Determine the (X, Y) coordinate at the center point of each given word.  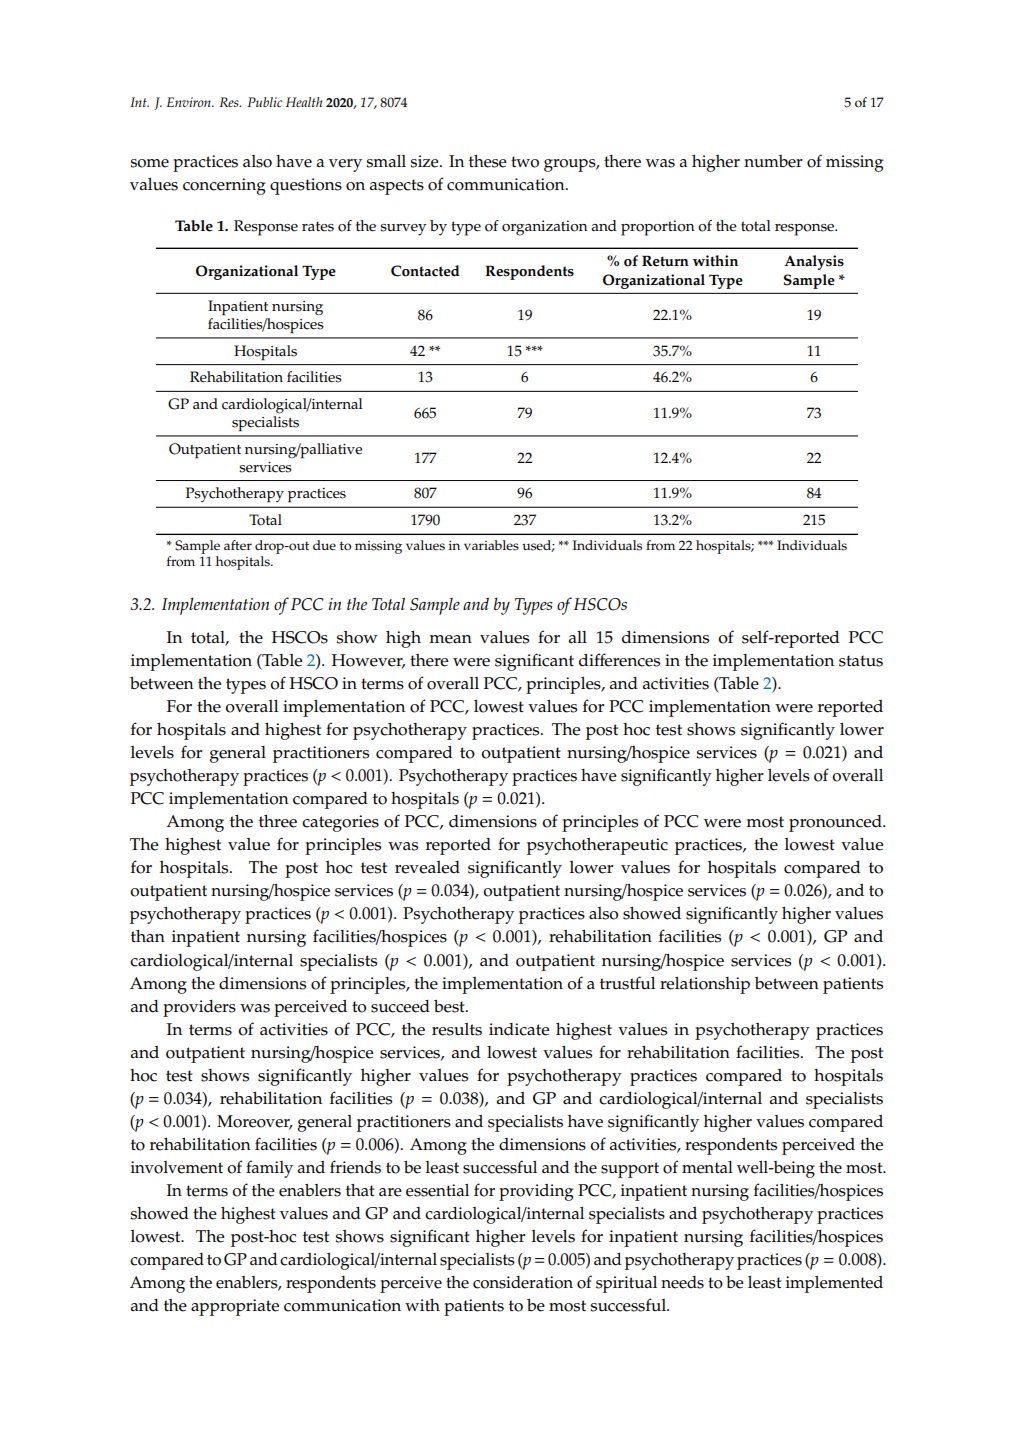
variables (491, 545)
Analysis (814, 262)
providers (199, 1008)
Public (265, 102)
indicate (519, 1029)
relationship (705, 985)
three (278, 821)
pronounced (836, 823)
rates (318, 226)
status (861, 661)
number (773, 161)
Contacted (425, 271)
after (238, 545)
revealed (427, 867)
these (488, 161)
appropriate (235, 1307)
